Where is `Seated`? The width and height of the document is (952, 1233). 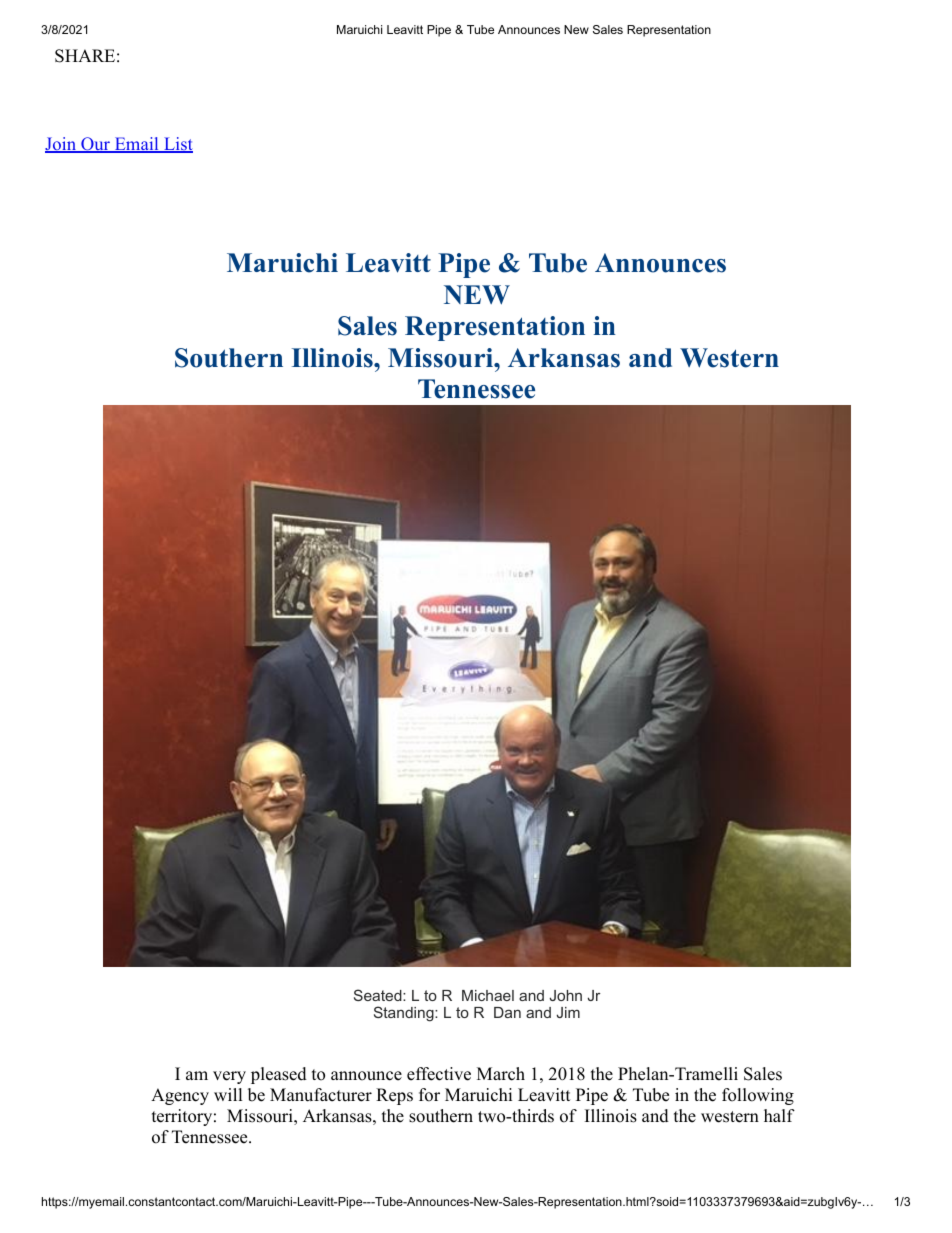 Seated is located at coordinates (379, 995).
